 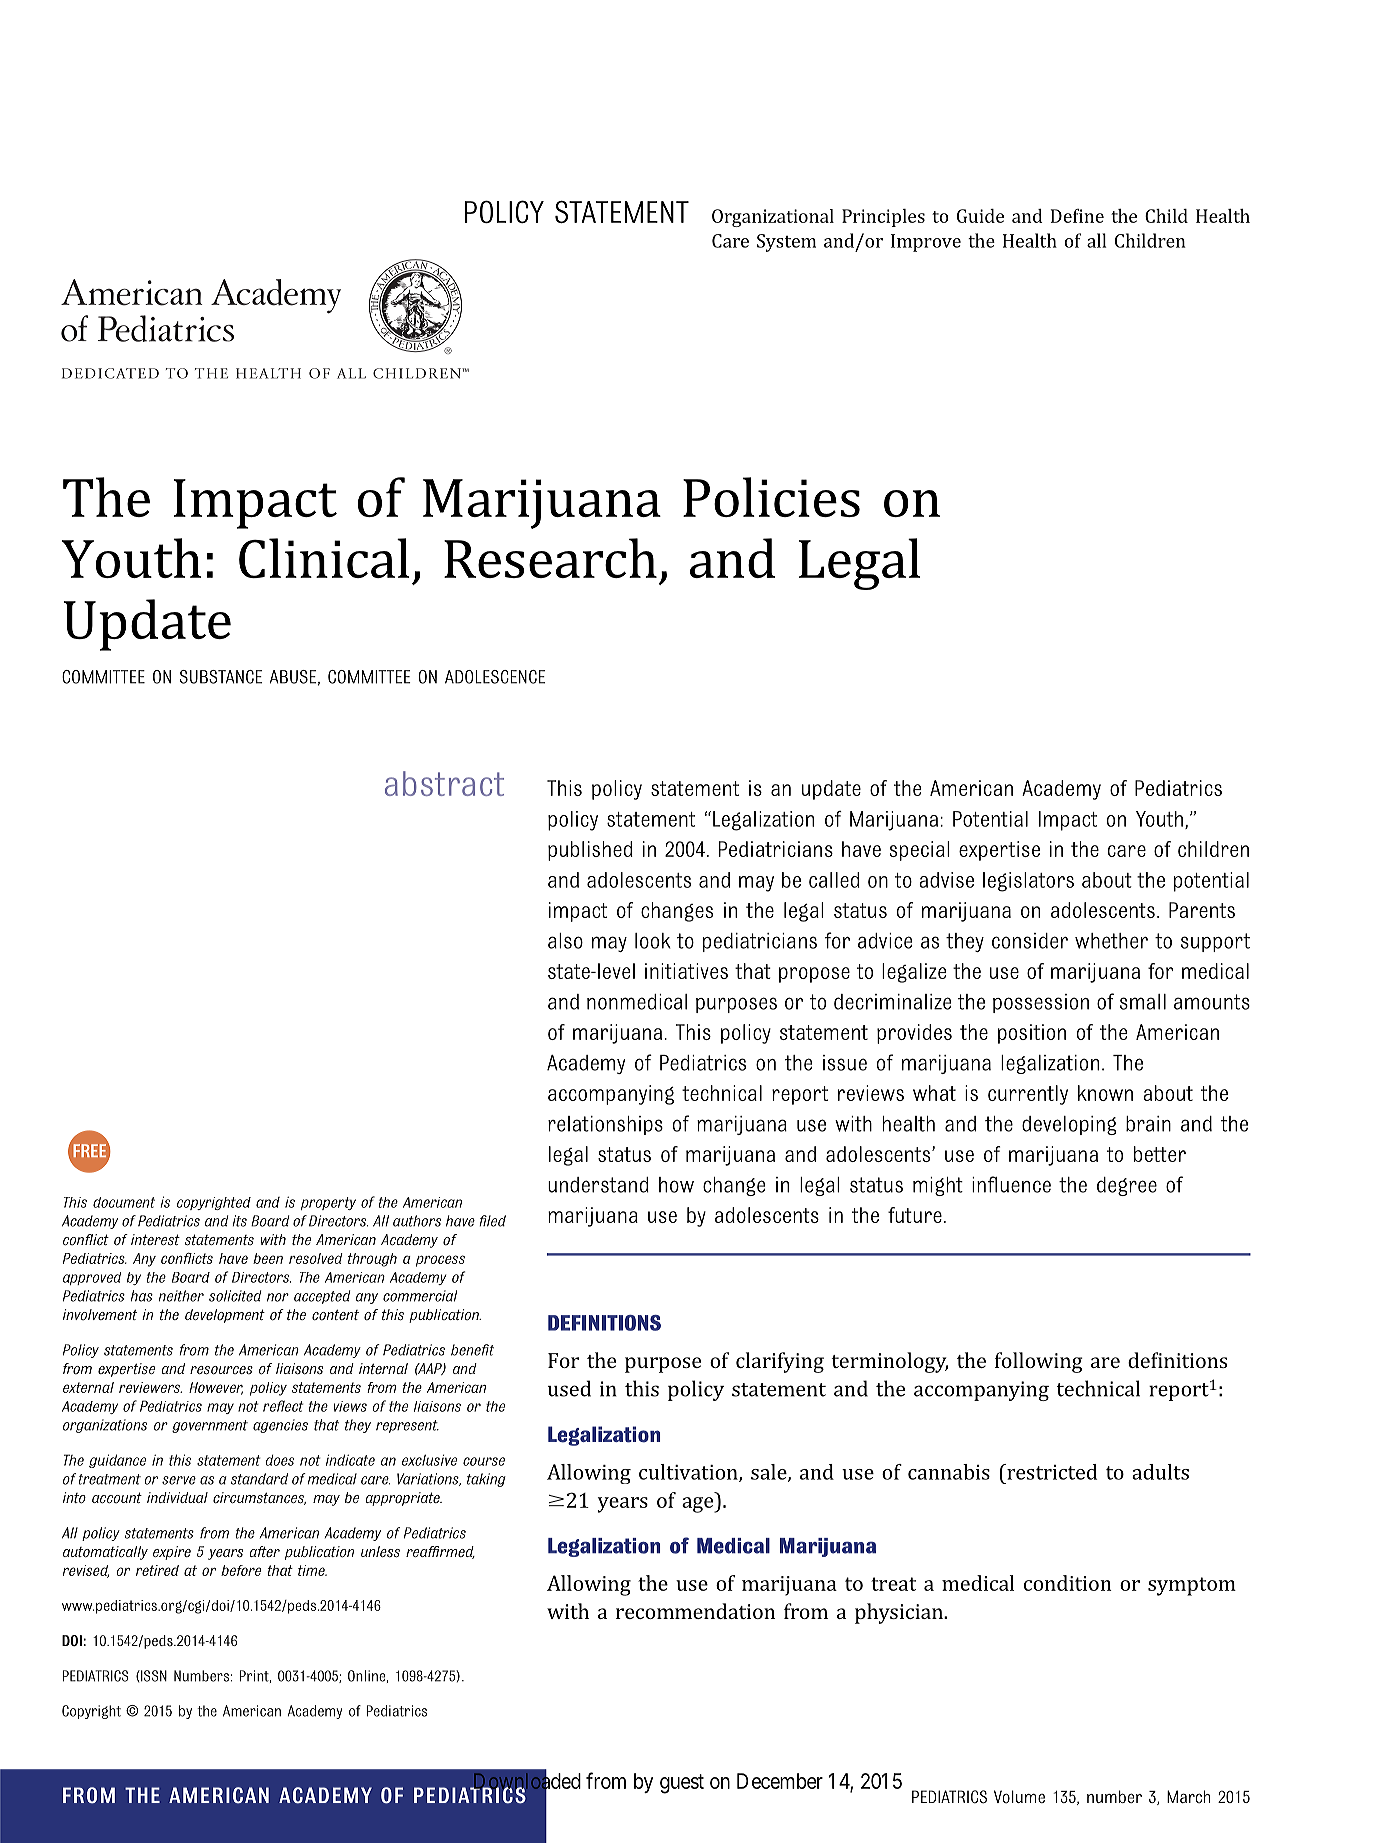 What do you see at coordinates (980, 216) in the screenshot?
I see `Guide` at bounding box center [980, 216].
